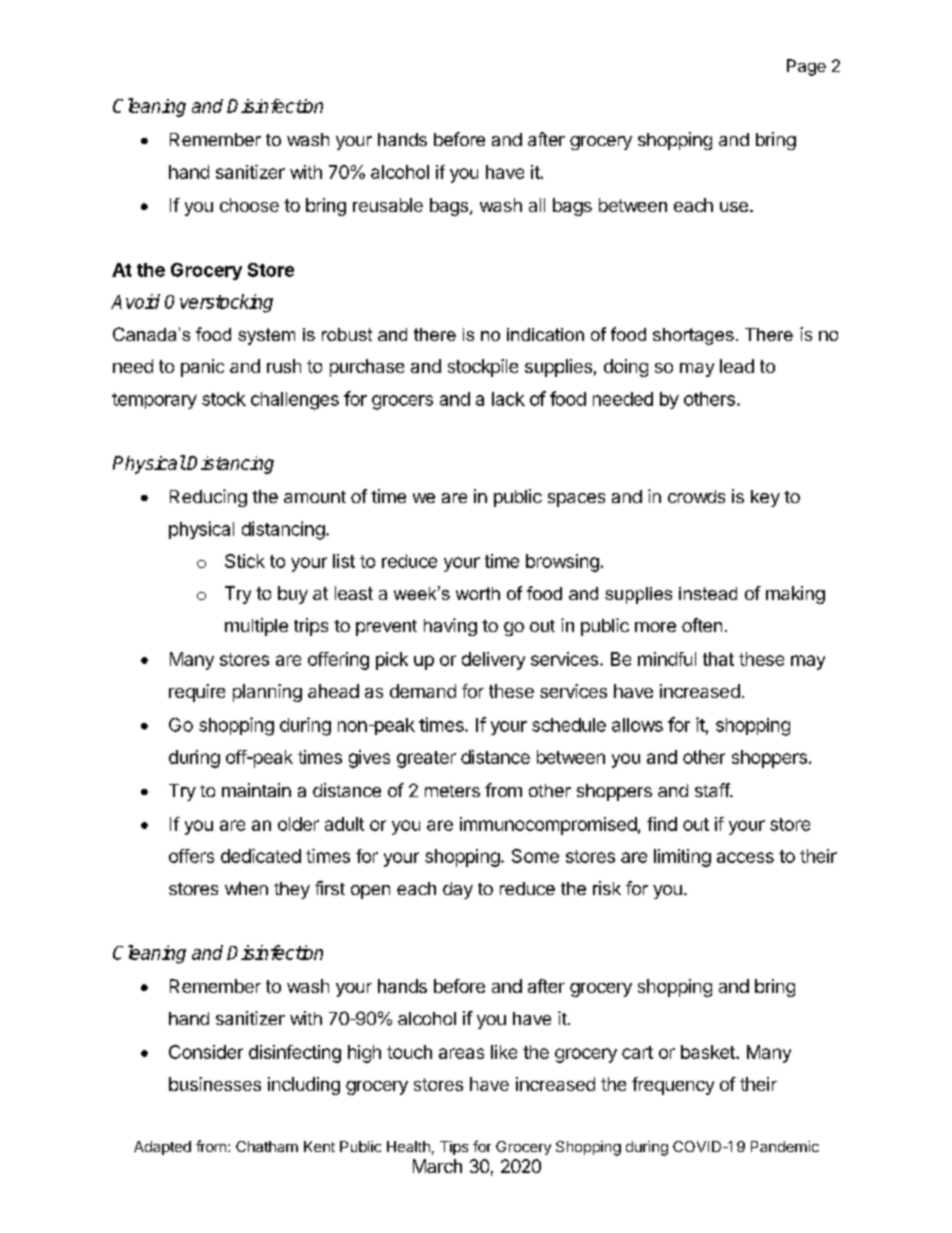 Image resolution: width=952 pixels, height=1233 pixels. Describe the element at coordinates (508, 399) in the screenshot. I see `lack` at that location.
